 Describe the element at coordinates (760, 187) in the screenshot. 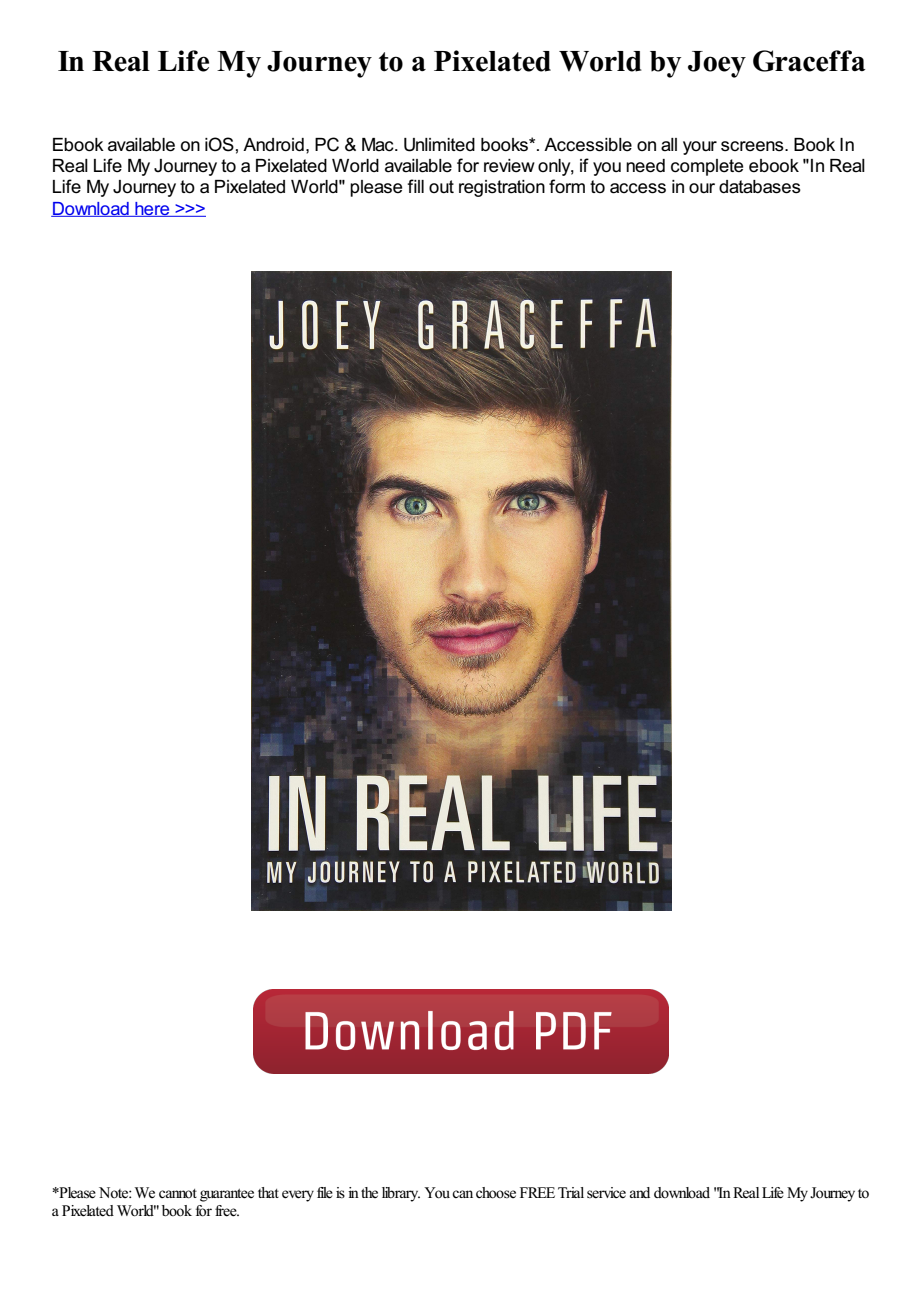

I see `databases` at that location.
